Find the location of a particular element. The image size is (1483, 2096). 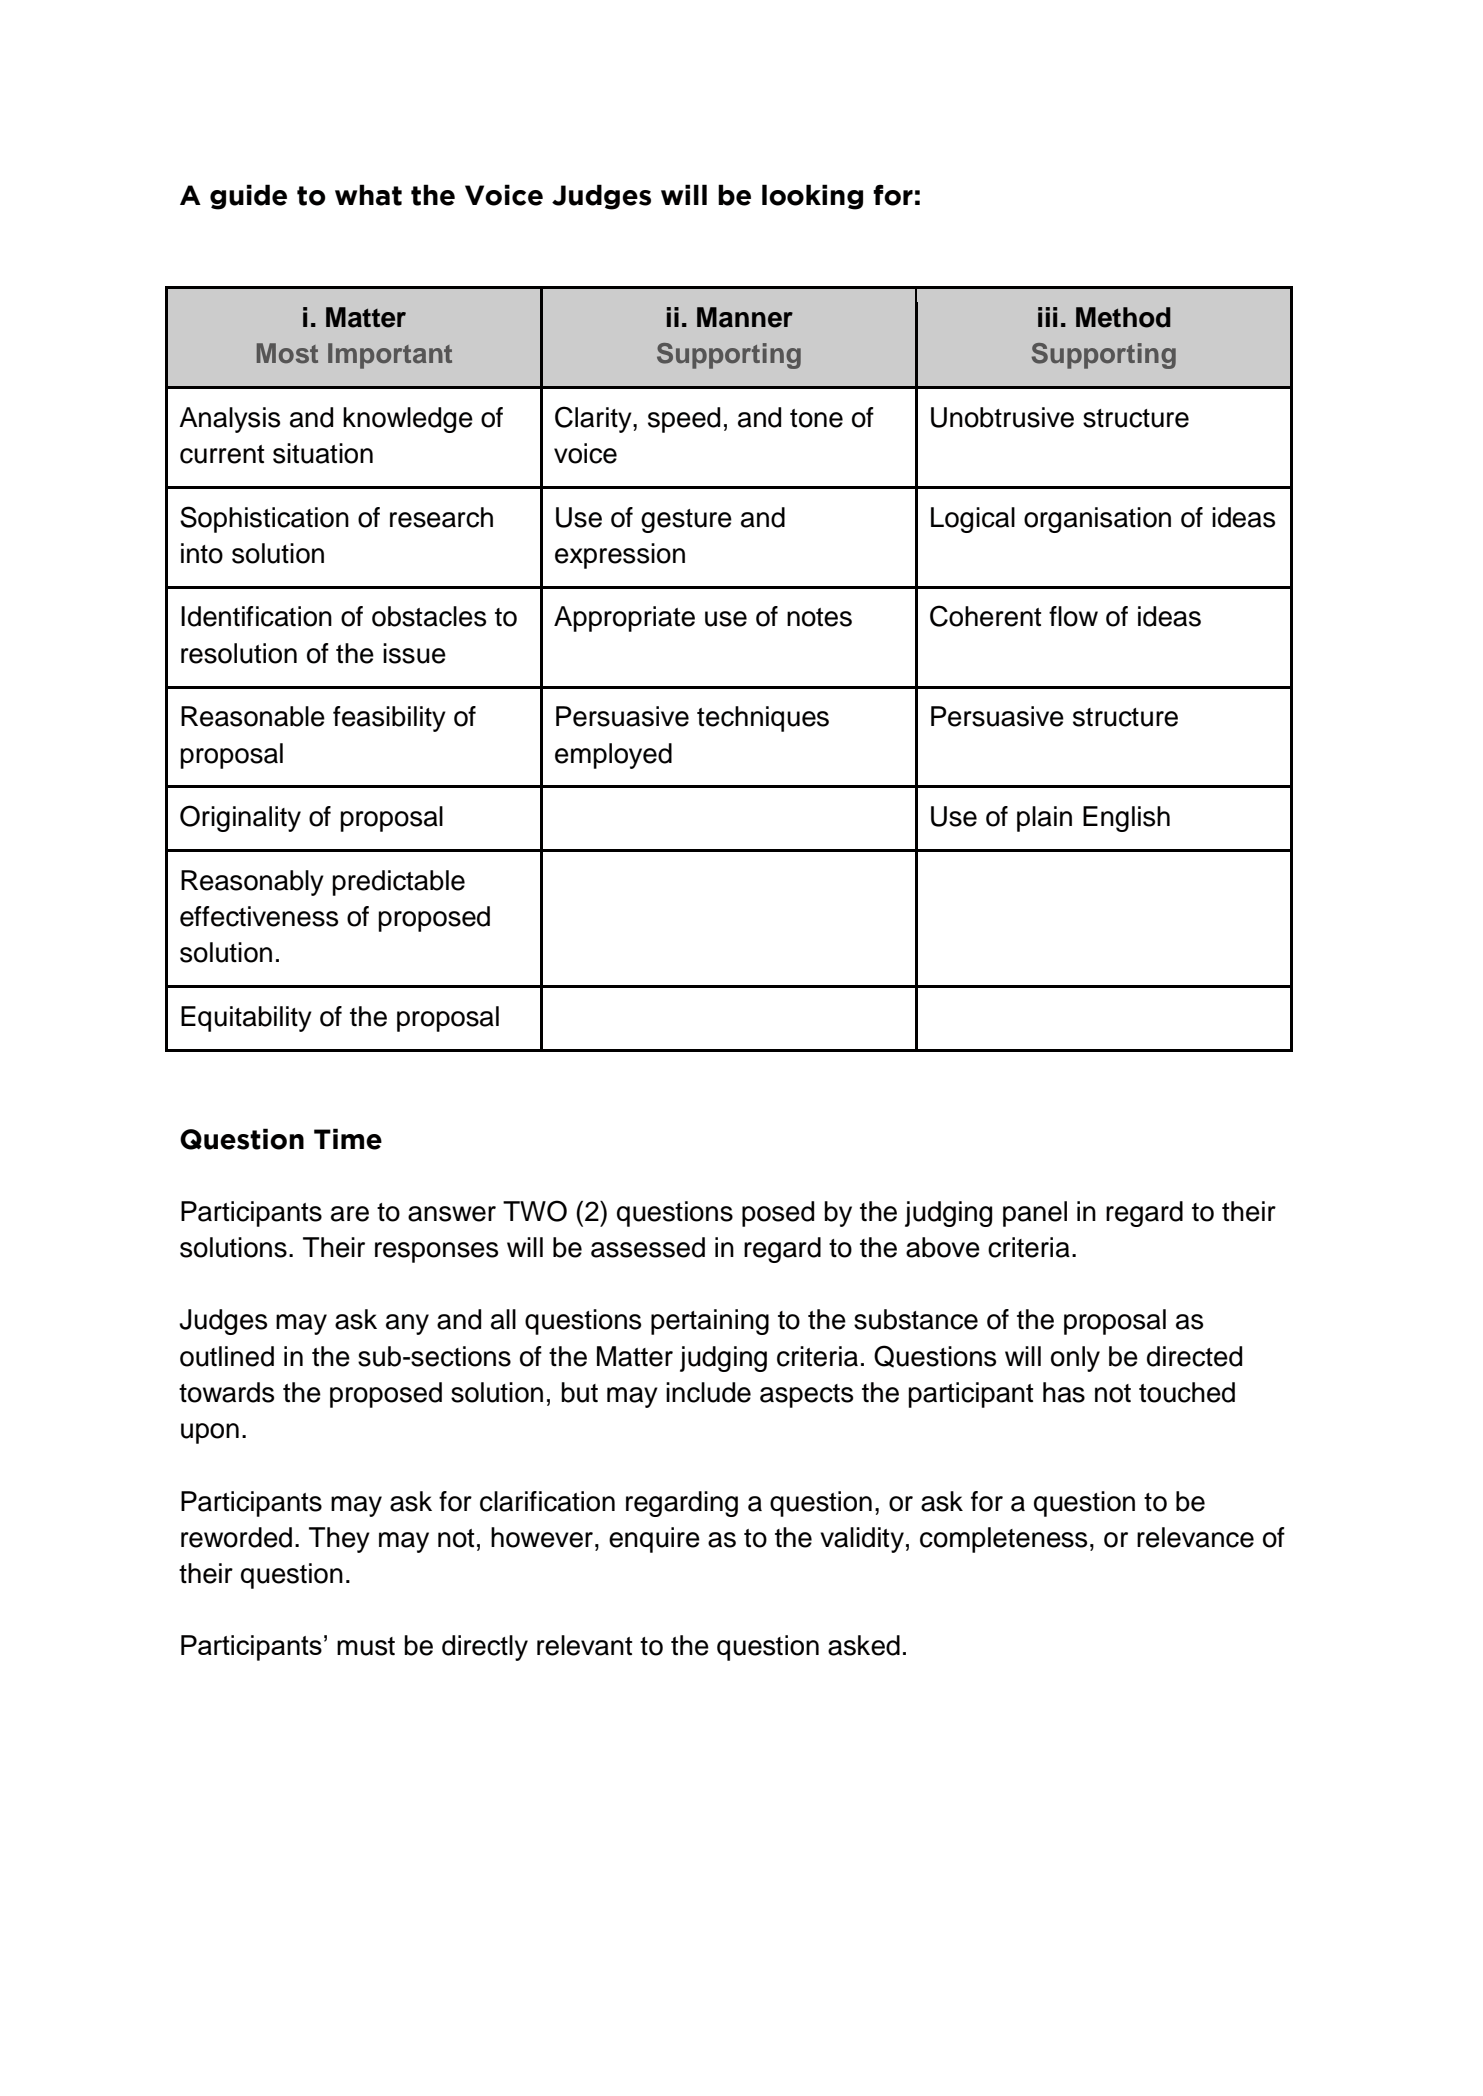

Time is located at coordinates (348, 1139).
